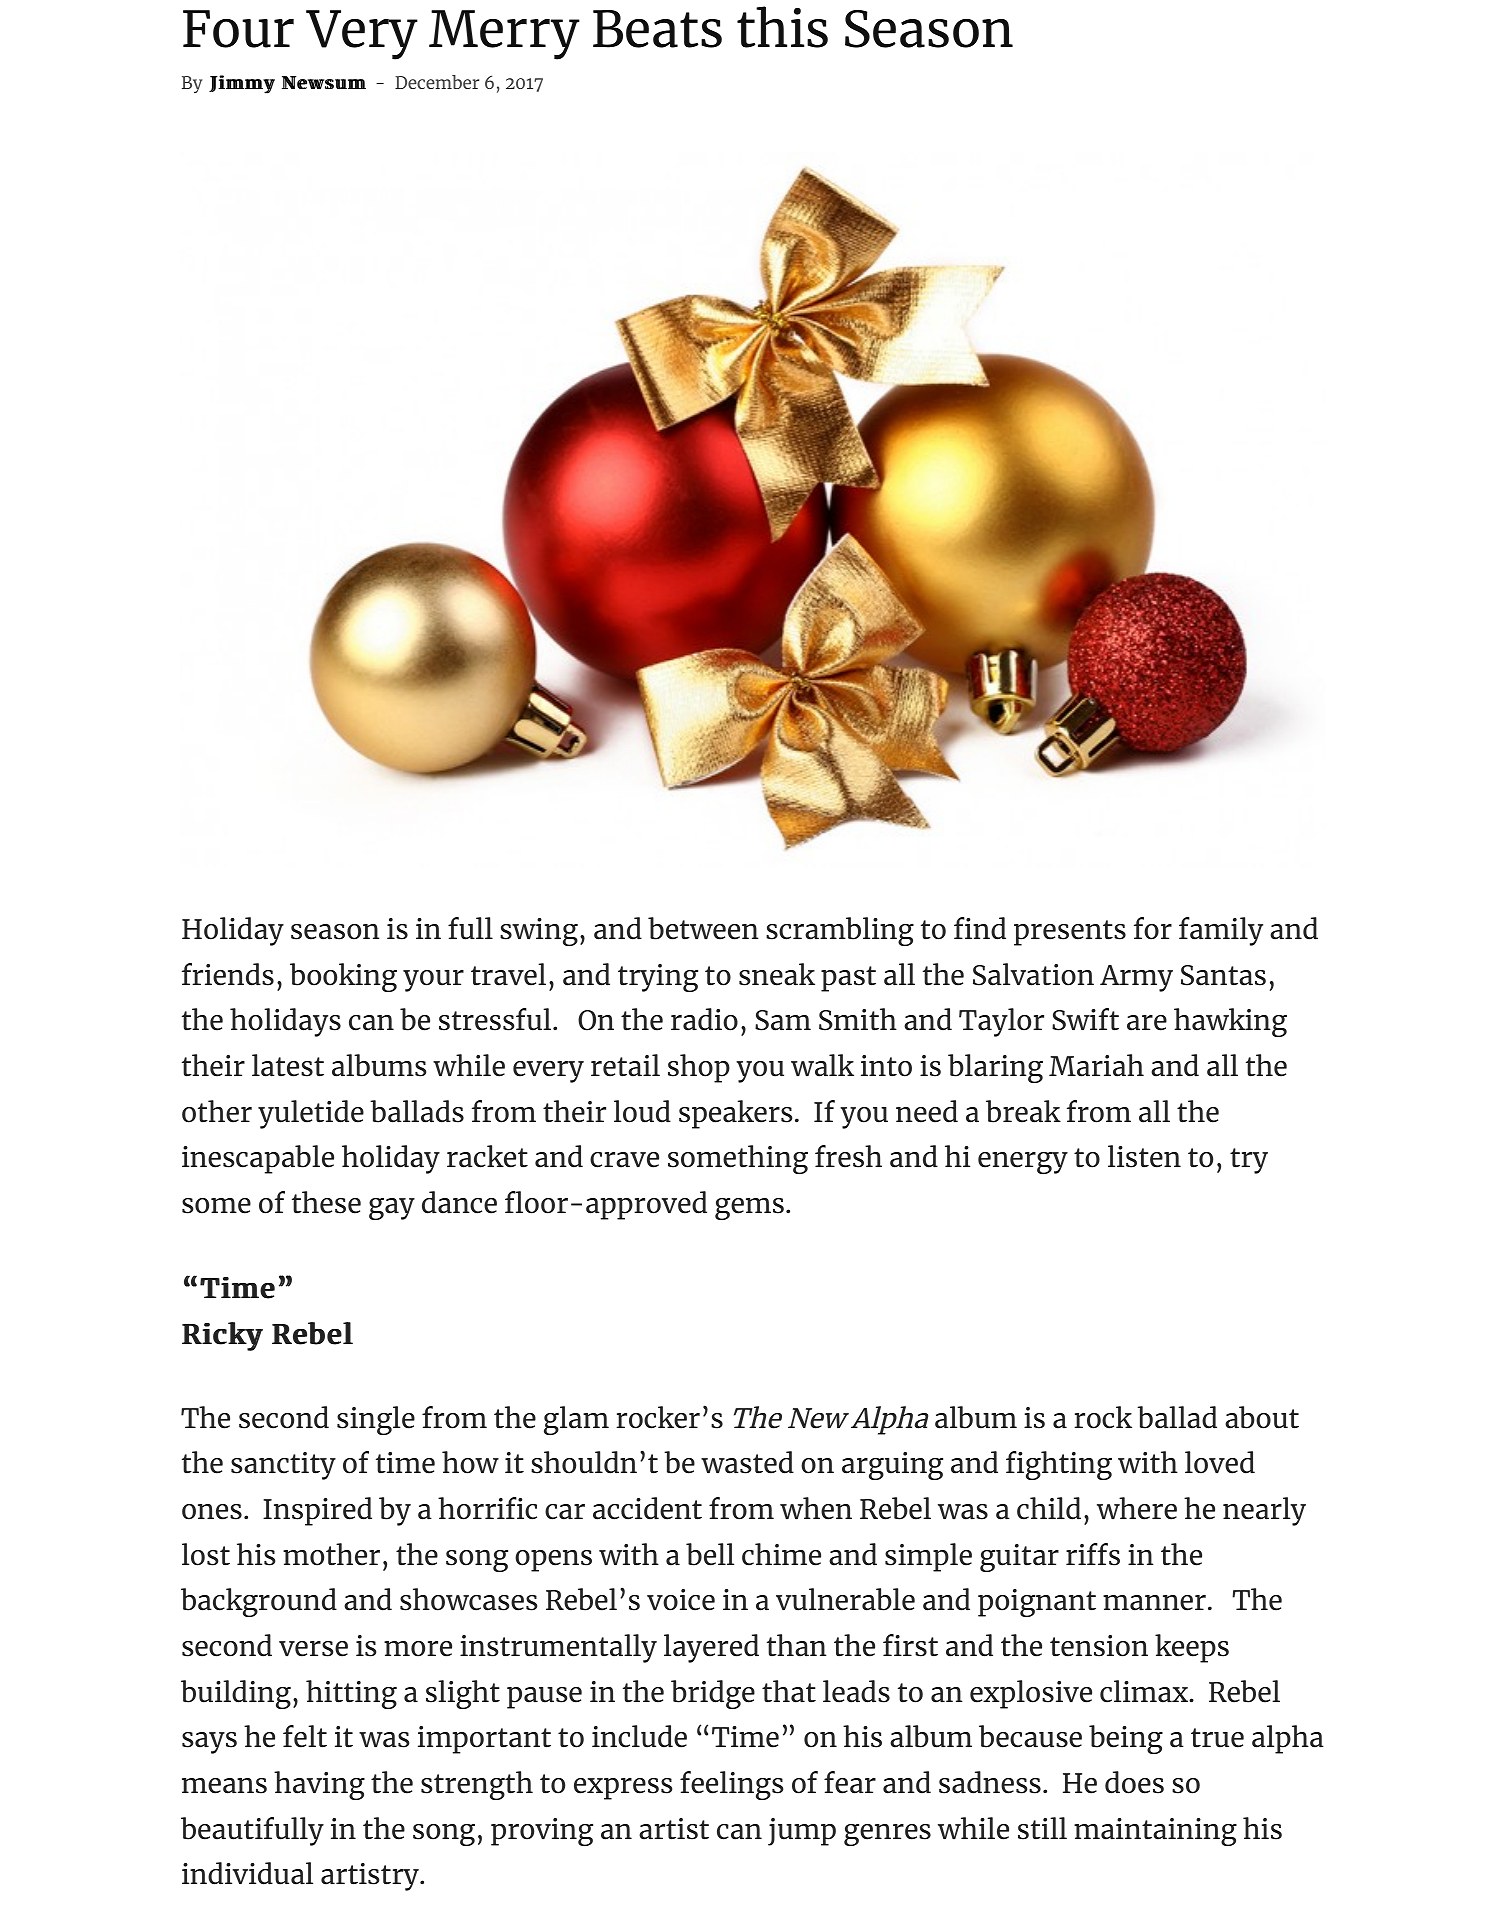 This screenshot has width=1506, height=1919. I want to click on sneak, so click(777, 974).
